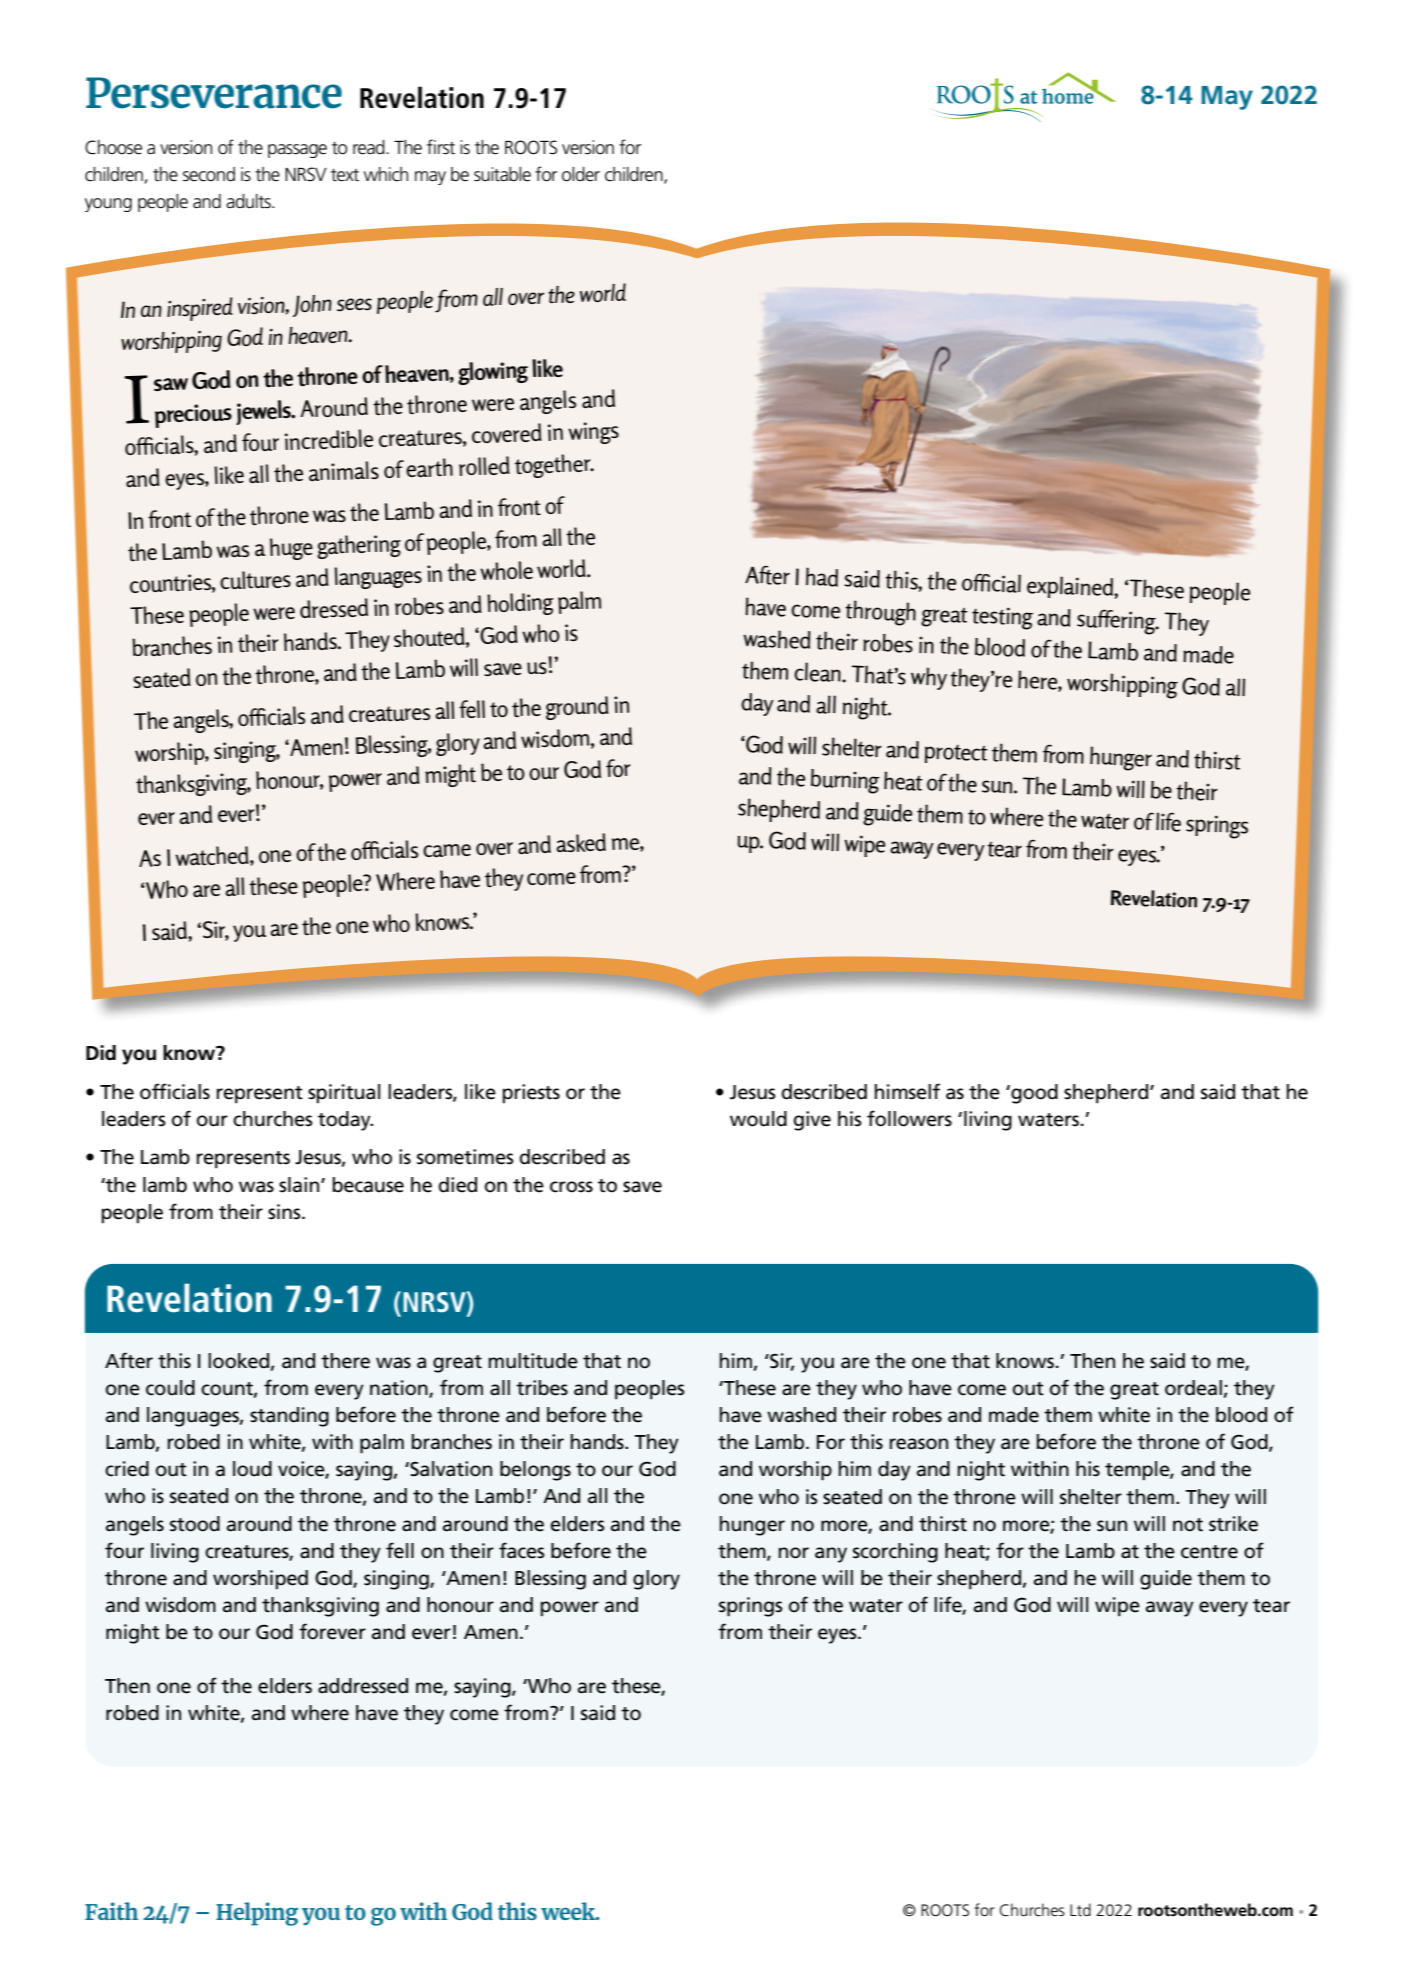 The image size is (1403, 1984). Describe the element at coordinates (170, 1388) in the screenshot. I see `could` at that location.
